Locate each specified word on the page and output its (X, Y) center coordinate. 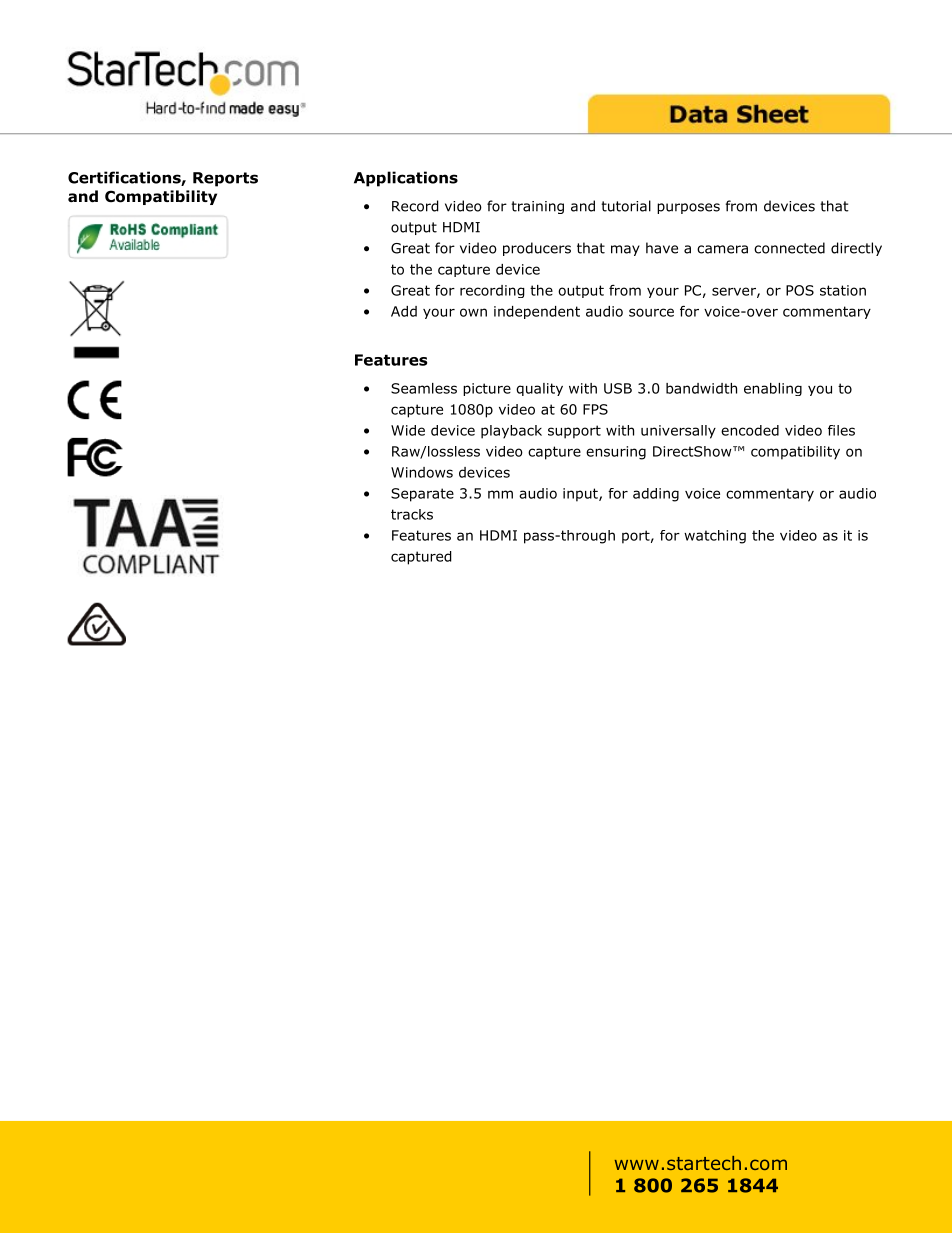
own (473, 312)
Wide (408, 430)
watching (715, 537)
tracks (412, 514)
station (843, 290)
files (841, 430)
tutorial (626, 206)
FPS (595, 409)
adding (656, 495)
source (651, 312)
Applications (406, 179)
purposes (688, 208)
